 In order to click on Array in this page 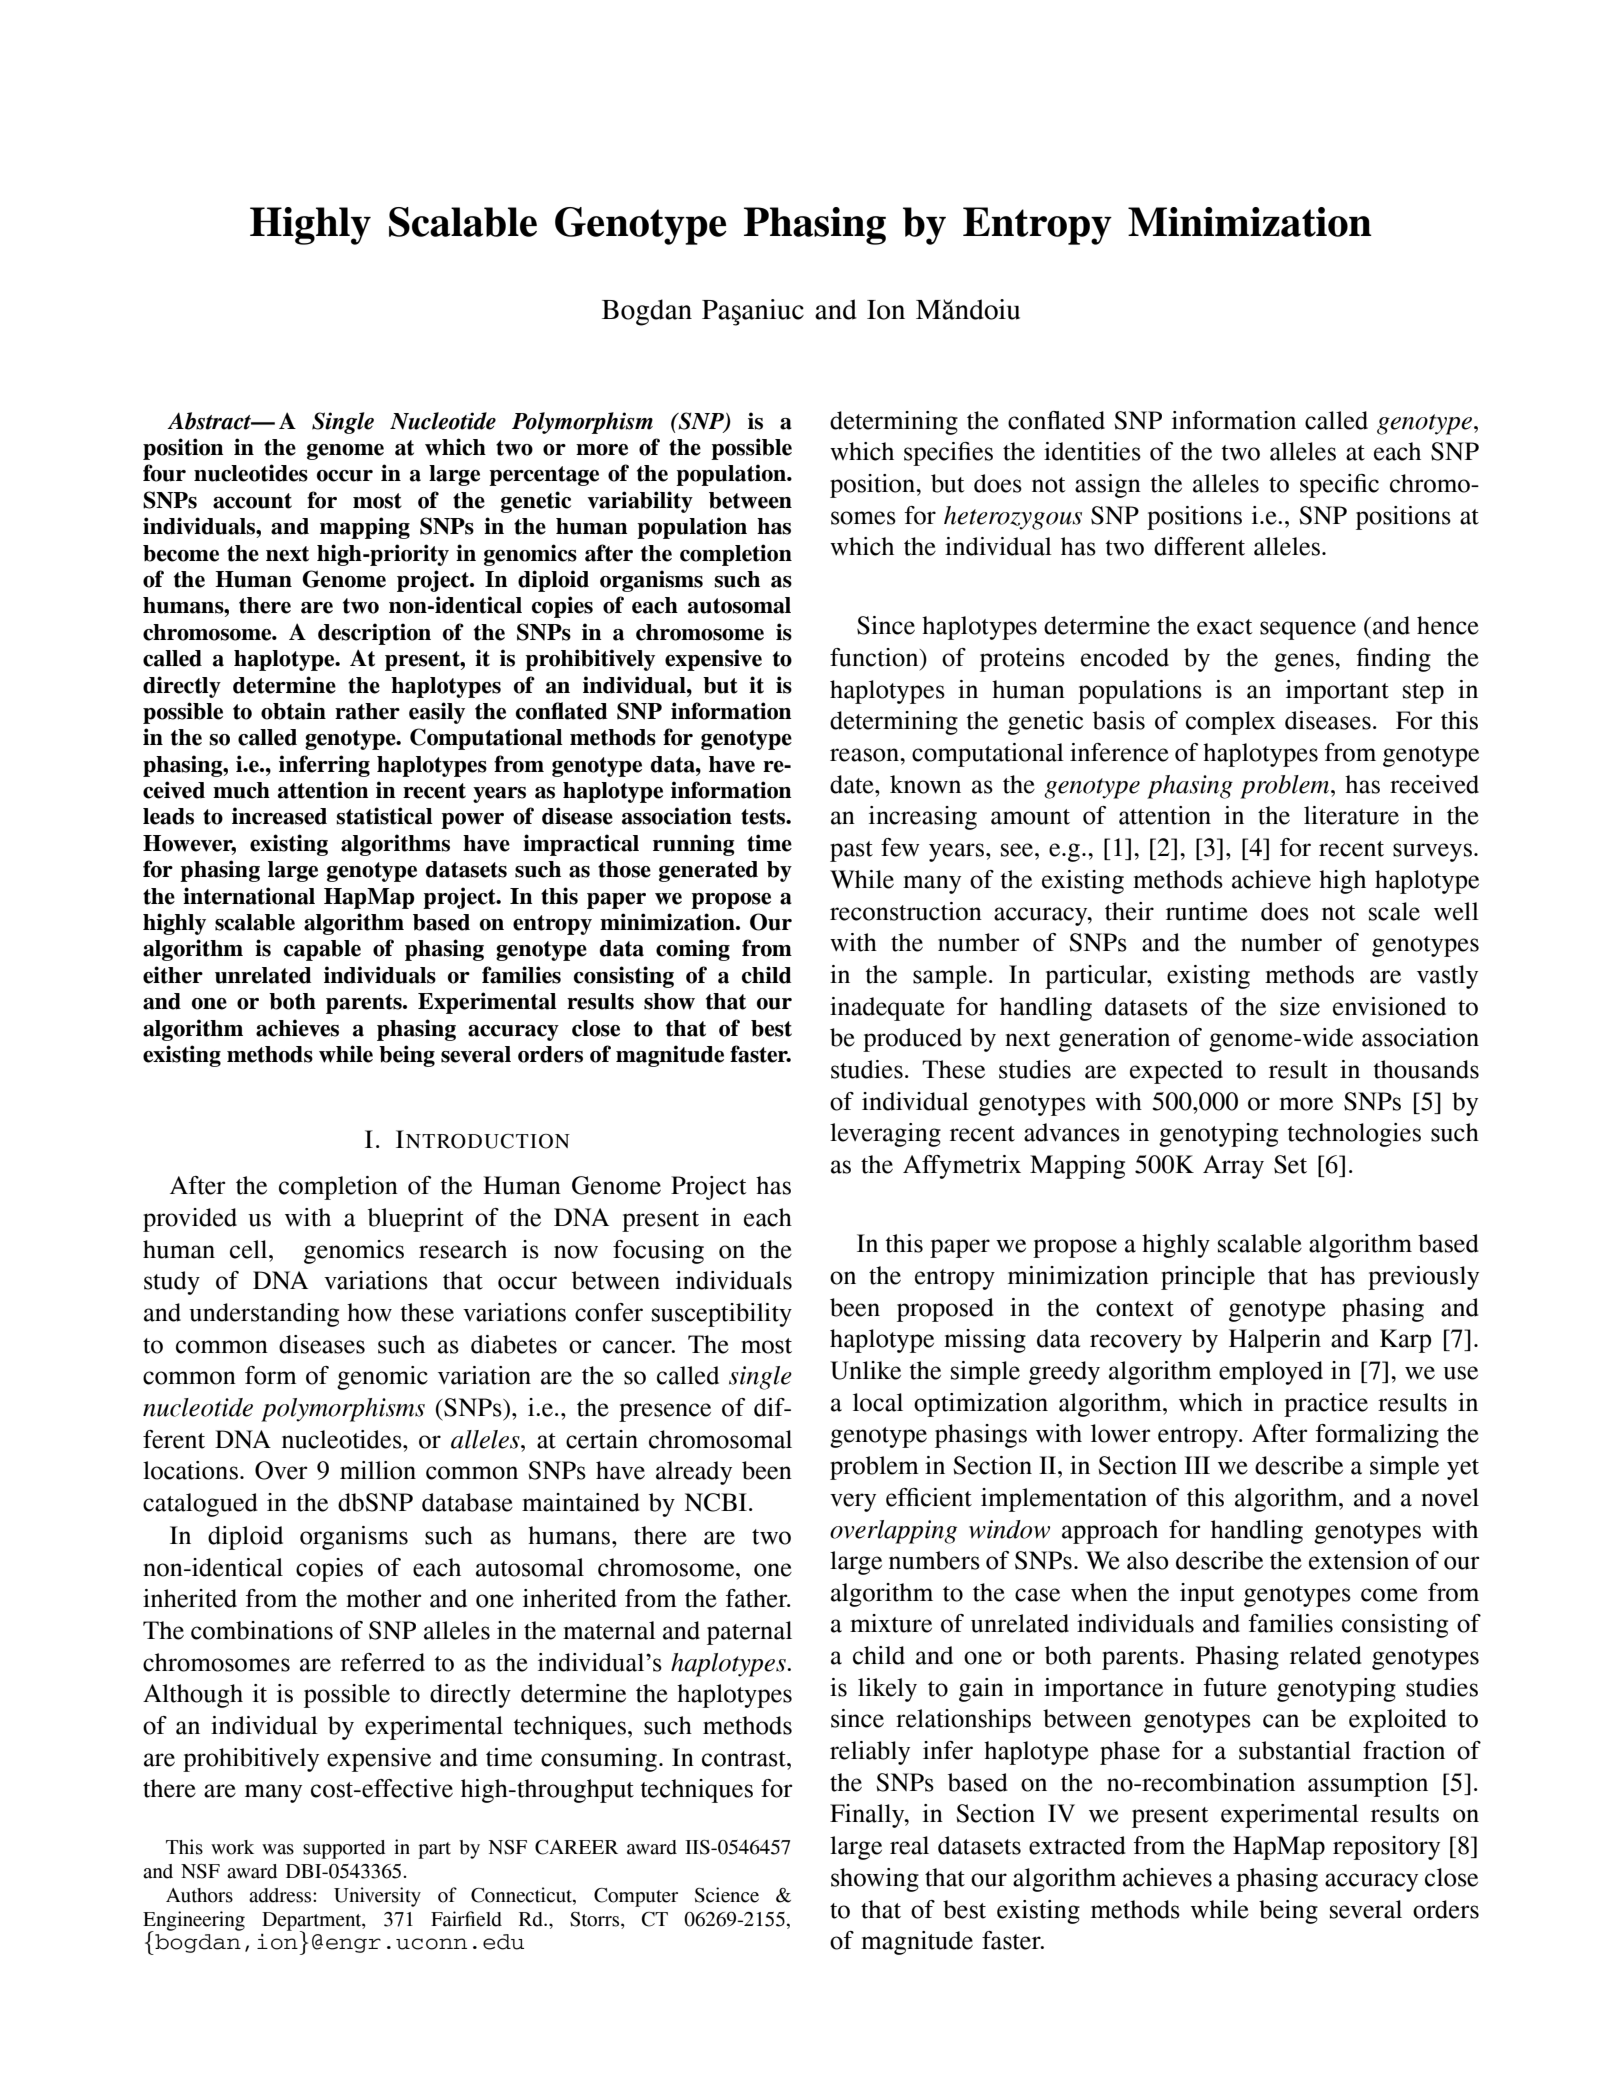, I will do `click(1233, 1167)`.
